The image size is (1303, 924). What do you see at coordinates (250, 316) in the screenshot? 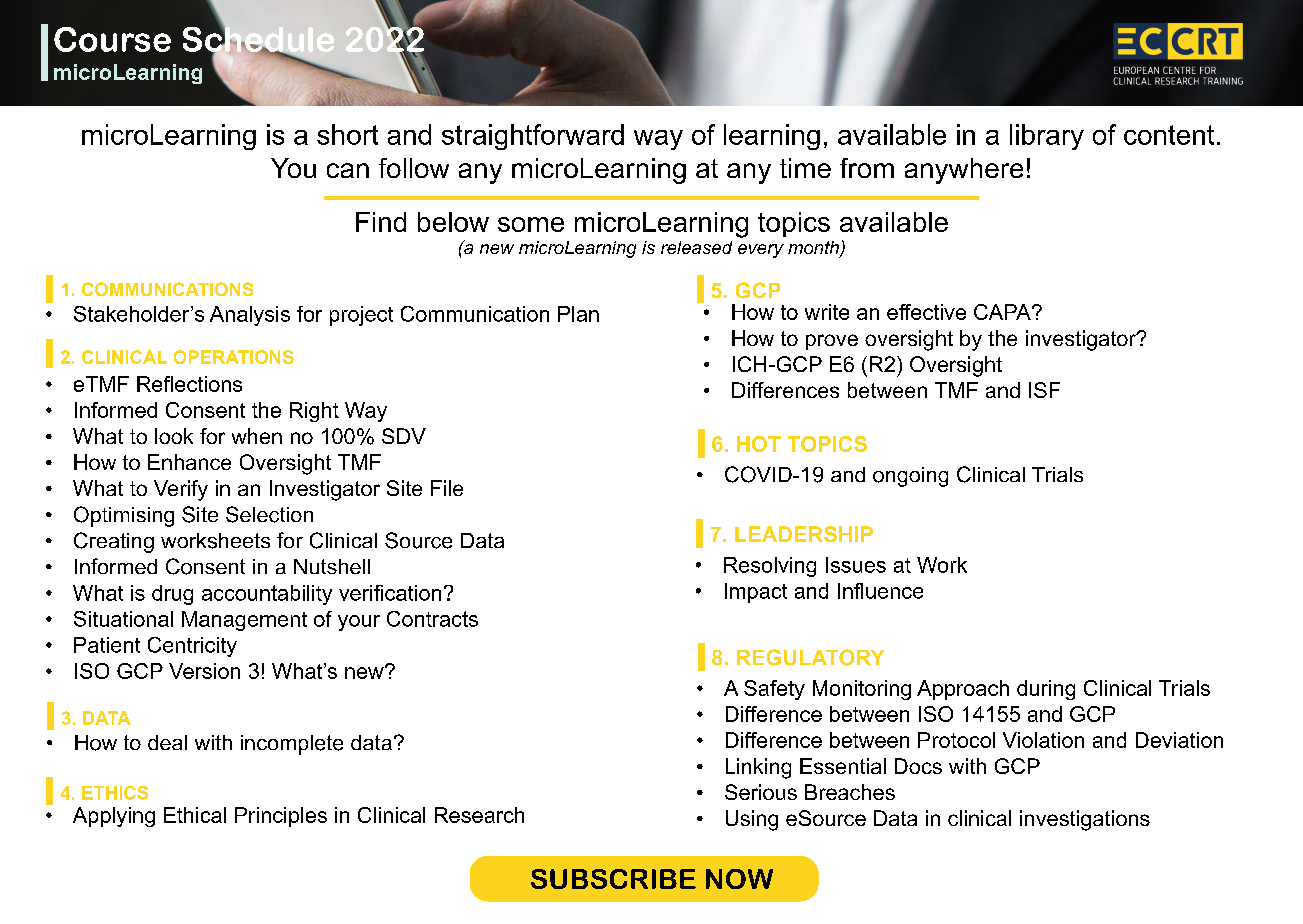
I see `Analysis` at bounding box center [250, 316].
